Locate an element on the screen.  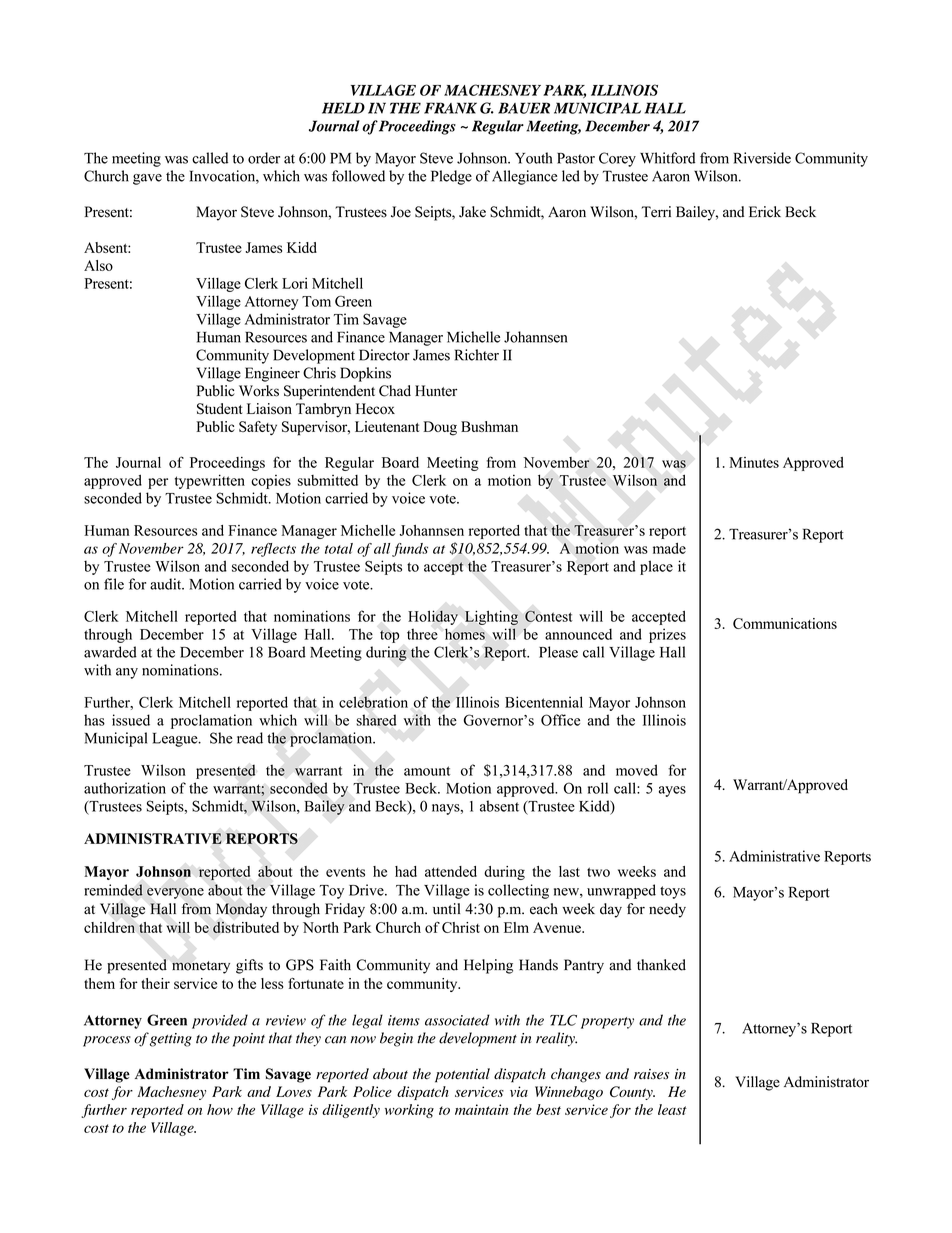
Minutes is located at coordinates (754, 462).
